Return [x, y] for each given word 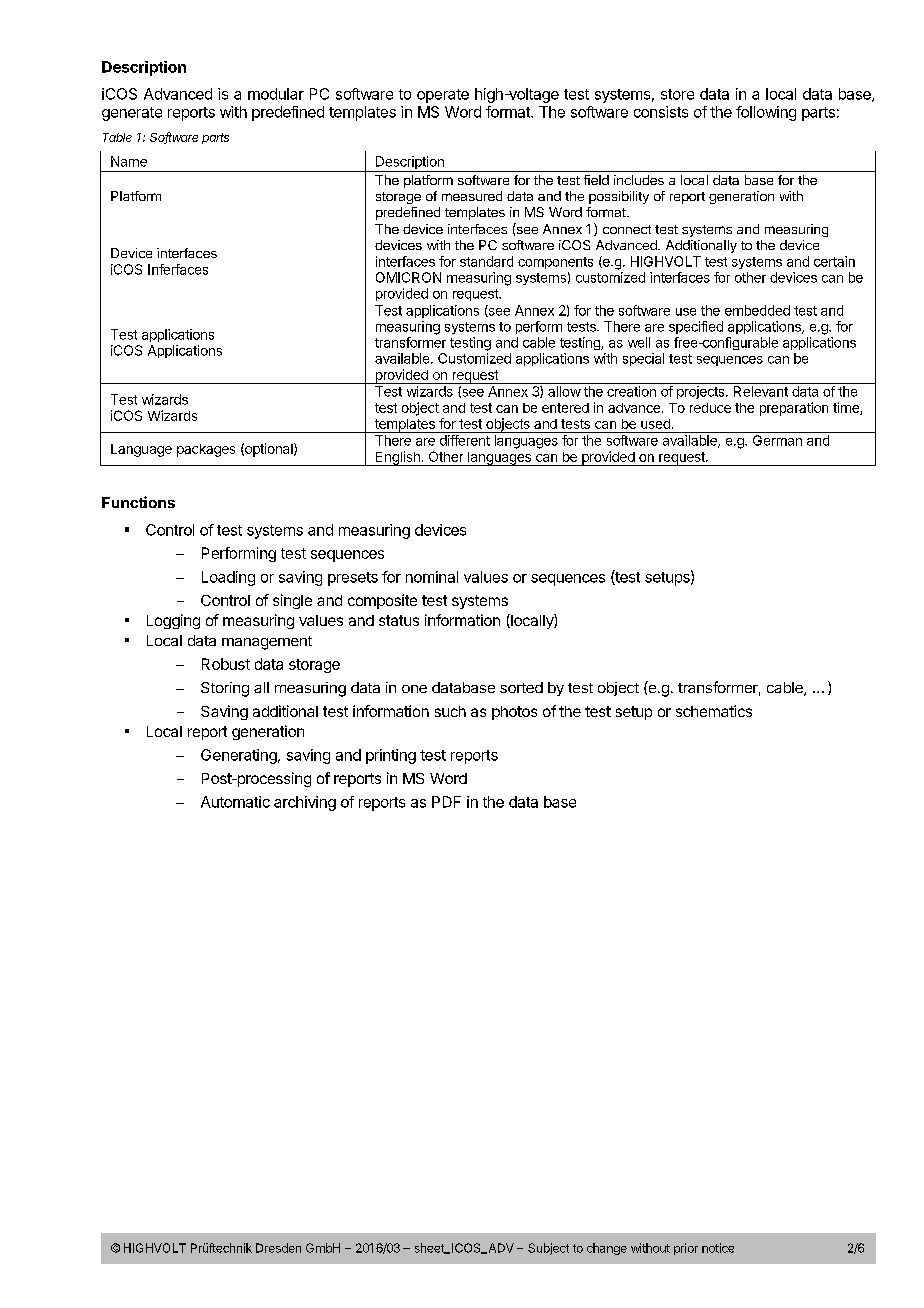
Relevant [761, 391]
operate [443, 96]
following [766, 113]
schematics [714, 711]
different [465, 440]
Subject [548, 1249]
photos [514, 713]
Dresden [278, 1248]
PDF [446, 802]
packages [206, 450]
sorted [521, 687]
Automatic [235, 802]
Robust [226, 664]
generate [132, 114]
